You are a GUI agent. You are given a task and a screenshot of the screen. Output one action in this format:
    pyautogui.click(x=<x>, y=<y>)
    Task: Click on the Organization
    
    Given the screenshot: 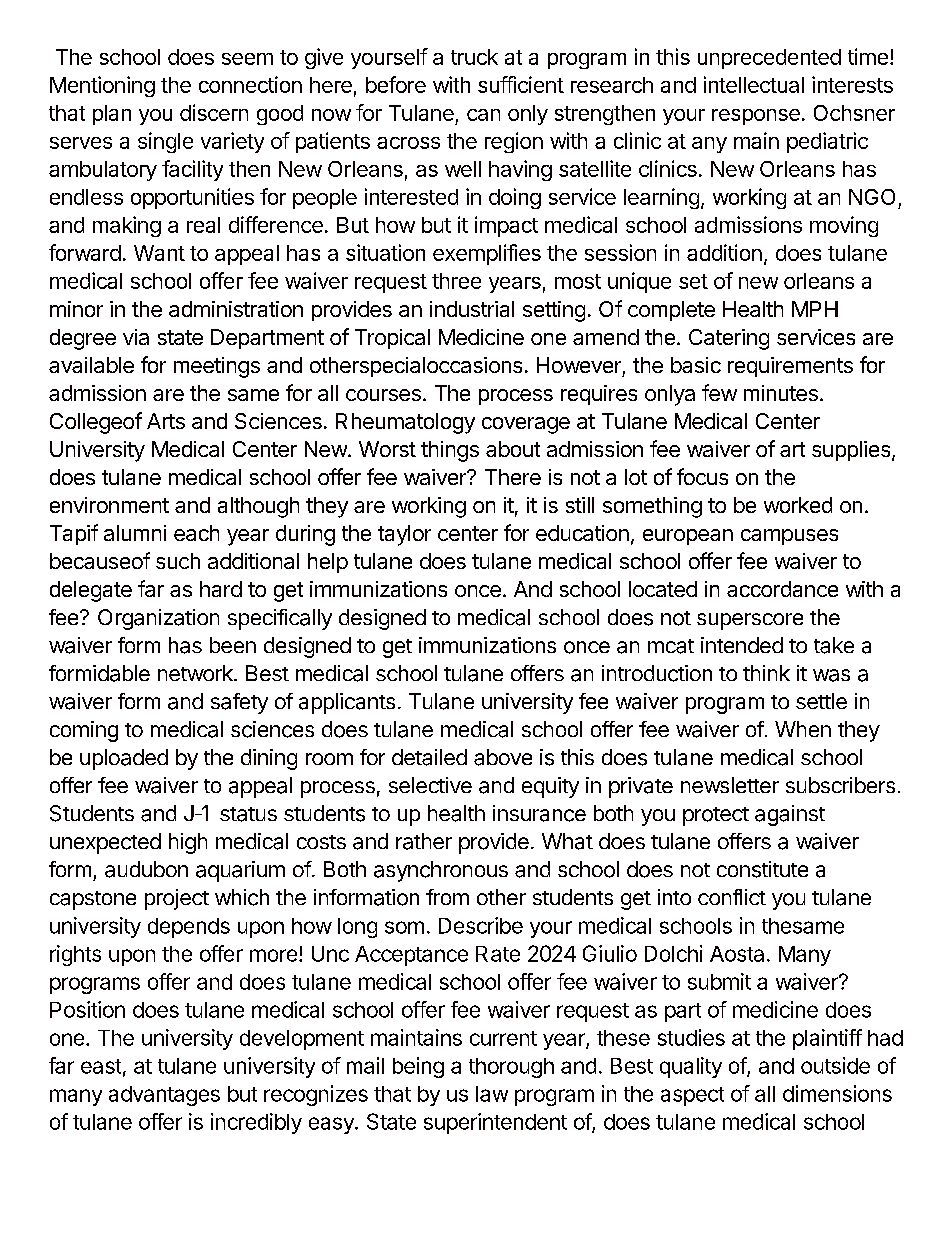 What is the action you would take?
    pyautogui.click(x=158, y=619)
